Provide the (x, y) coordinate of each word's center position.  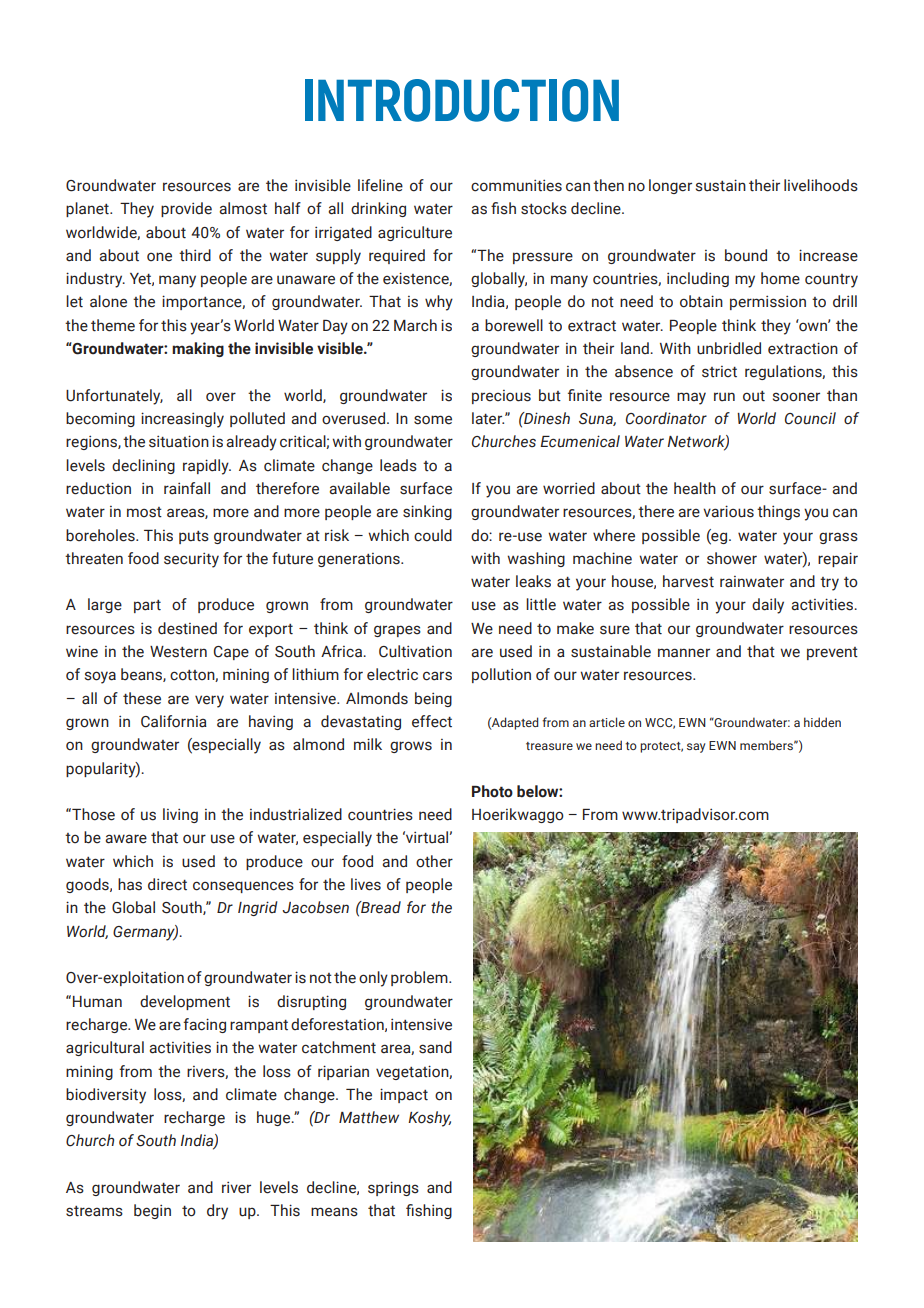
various (728, 511)
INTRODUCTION (462, 100)
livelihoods (821, 185)
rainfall (187, 488)
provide (186, 209)
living (180, 815)
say (696, 748)
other (434, 861)
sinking (427, 512)
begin (152, 1211)
